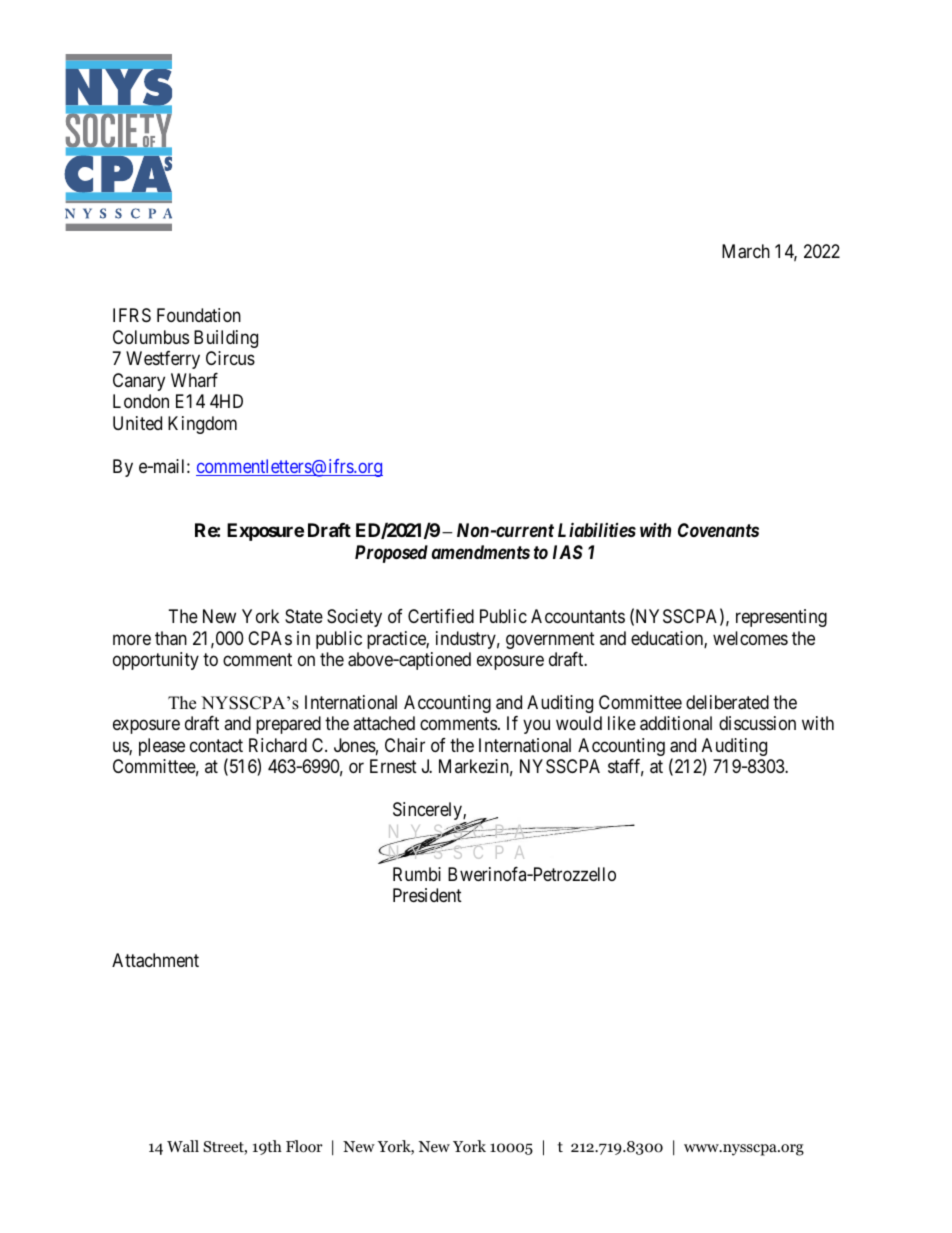 Image resolution: width=952 pixels, height=1233 pixels. Describe the element at coordinates (183, 1146) in the screenshot. I see `Wall` at that location.
